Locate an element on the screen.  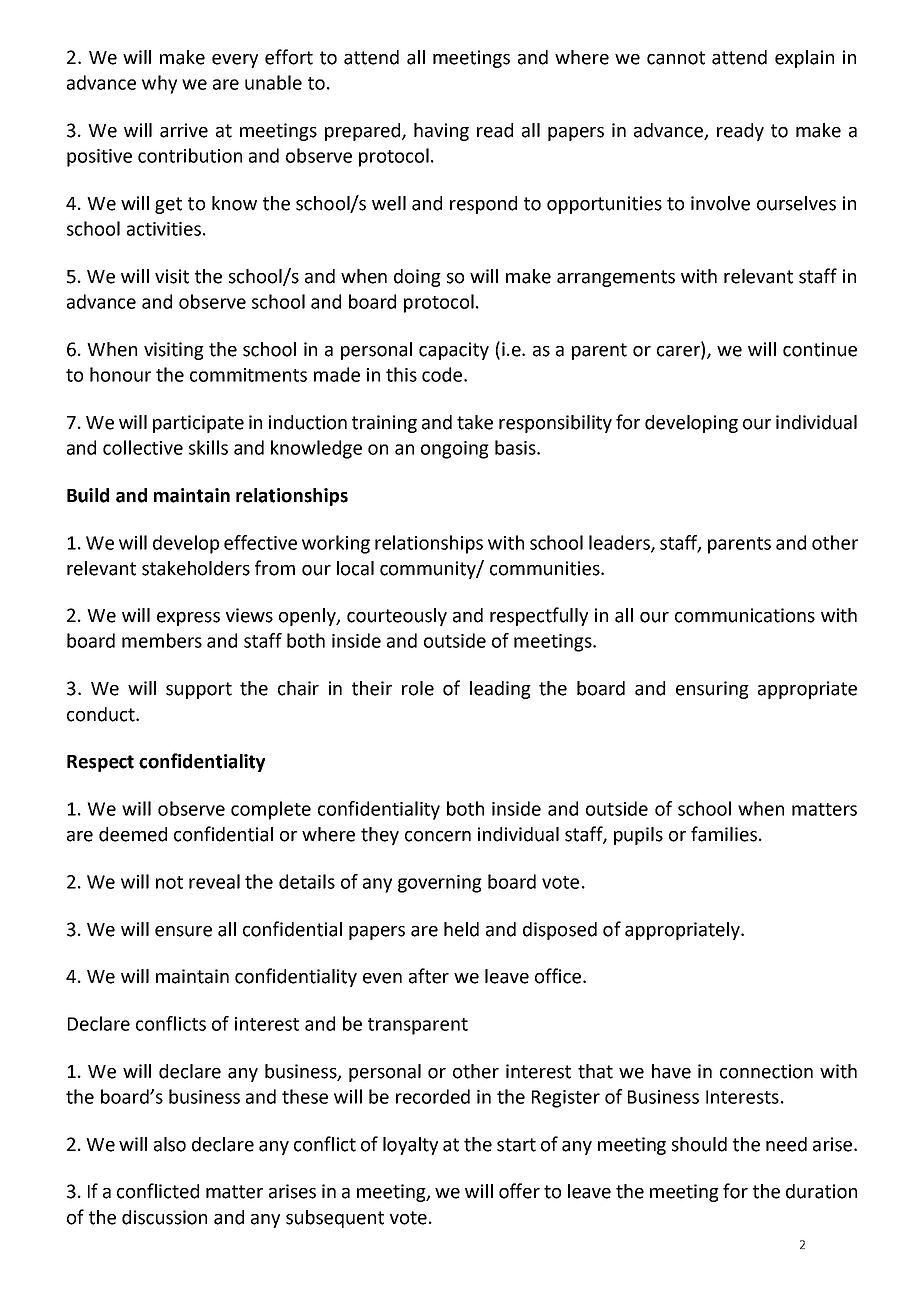
why is located at coordinates (159, 84).
